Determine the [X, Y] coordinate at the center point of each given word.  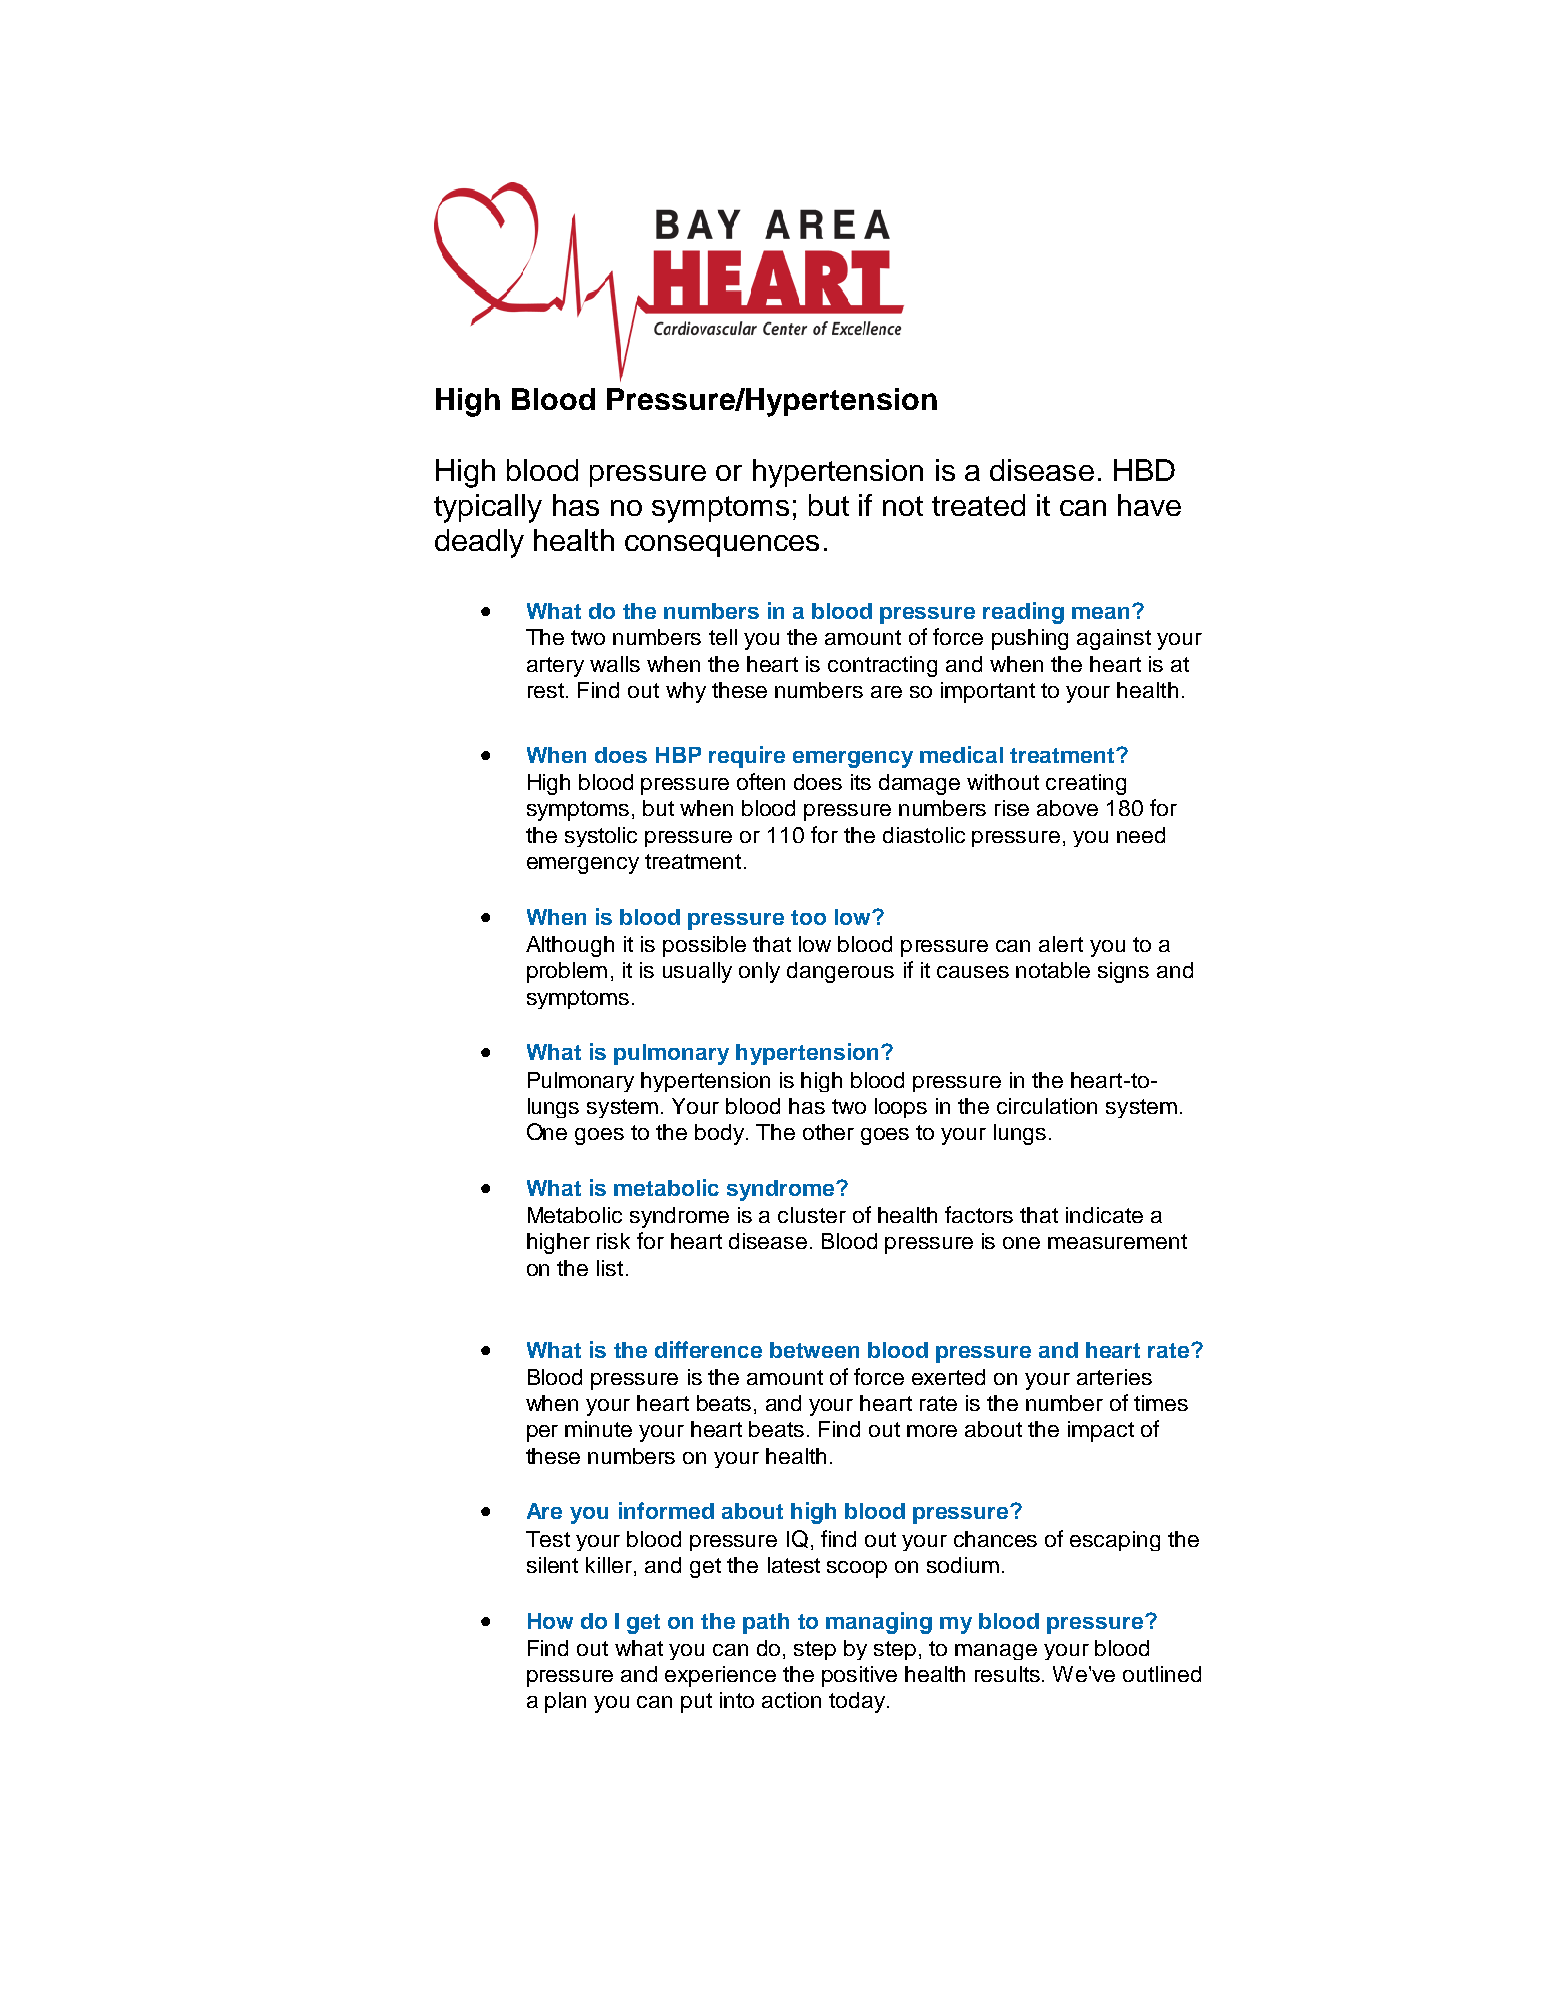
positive [859, 1676]
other [828, 1132]
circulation [1047, 1106]
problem [567, 972]
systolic [601, 837]
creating [1086, 784]
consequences [722, 546]
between [814, 1350]
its [861, 782]
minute [598, 1429]
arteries [1114, 1377]
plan [565, 1702]
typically [488, 508]
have [1149, 505]
